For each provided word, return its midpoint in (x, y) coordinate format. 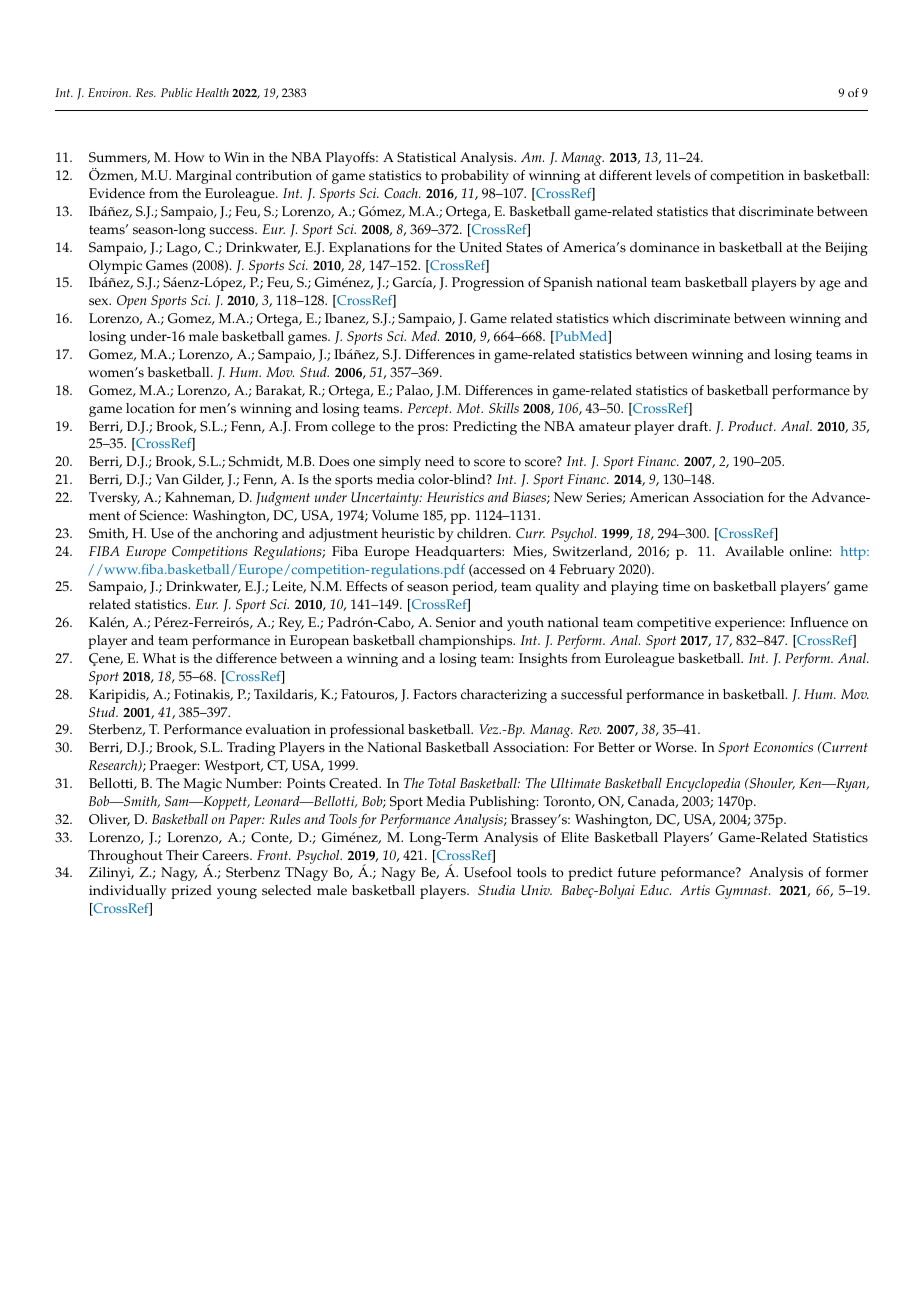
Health (212, 92)
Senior (456, 622)
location (150, 408)
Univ (536, 890)
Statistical (426, 157)
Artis (695, 890)
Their (182, 855)
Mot (469, 408)
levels (673, 175)
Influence (819, 622)
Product (752, 426)
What (159, 658)
